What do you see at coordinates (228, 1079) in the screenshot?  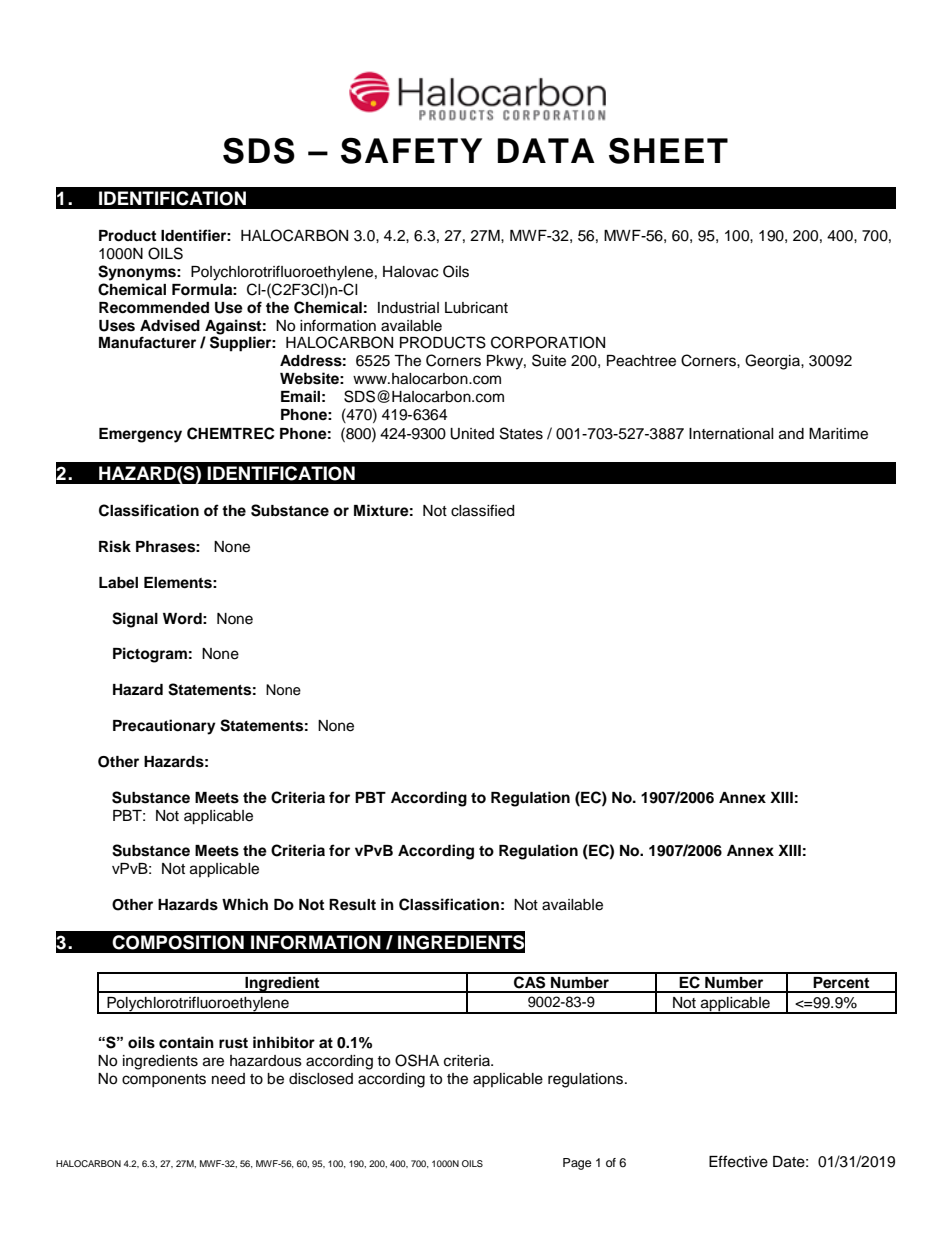 I see `need` at bounding box center [228, 1079].
